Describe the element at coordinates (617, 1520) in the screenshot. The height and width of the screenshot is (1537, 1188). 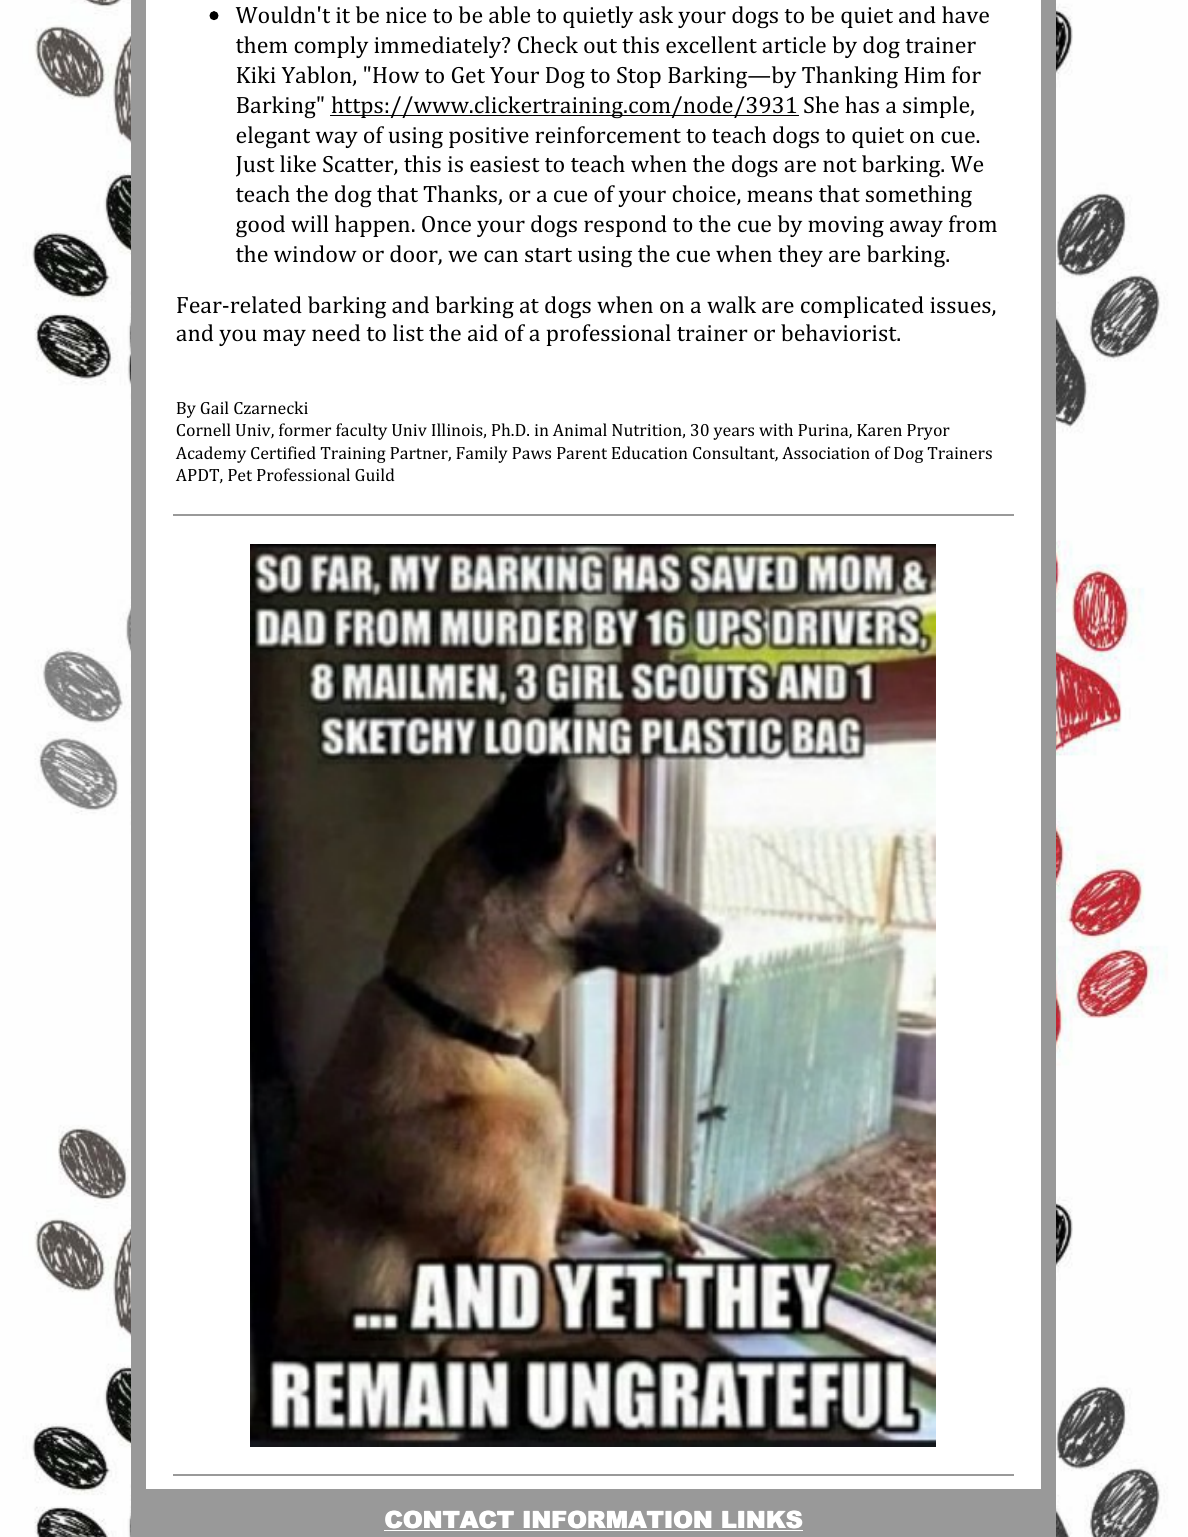
I see `INFORMATION` at that location.
